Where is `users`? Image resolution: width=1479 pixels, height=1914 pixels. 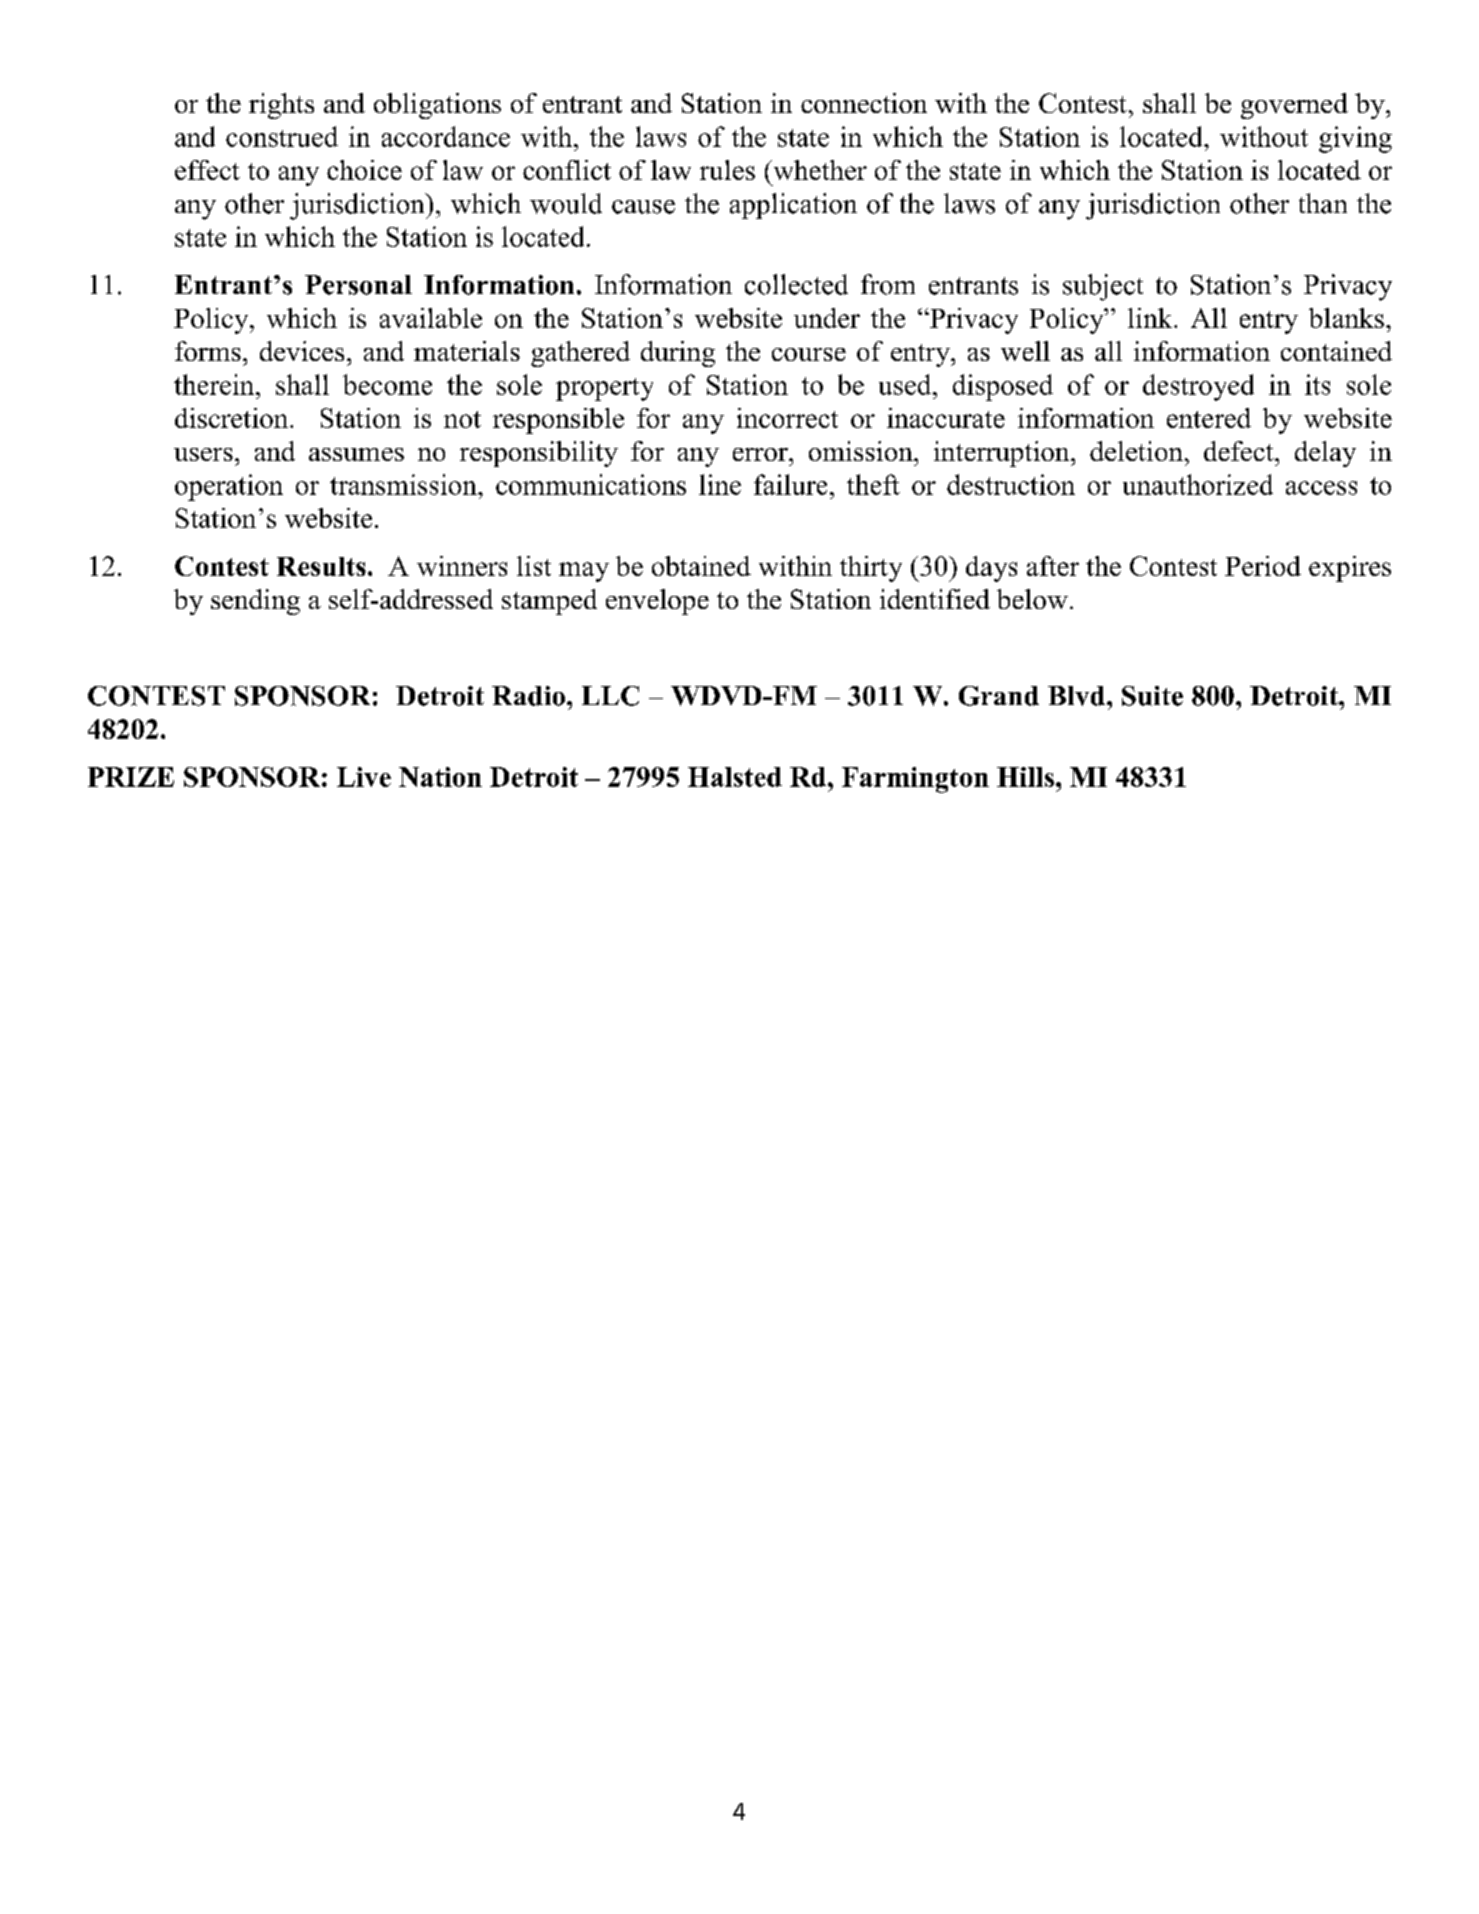 users is located at coordinates (203, 454).
